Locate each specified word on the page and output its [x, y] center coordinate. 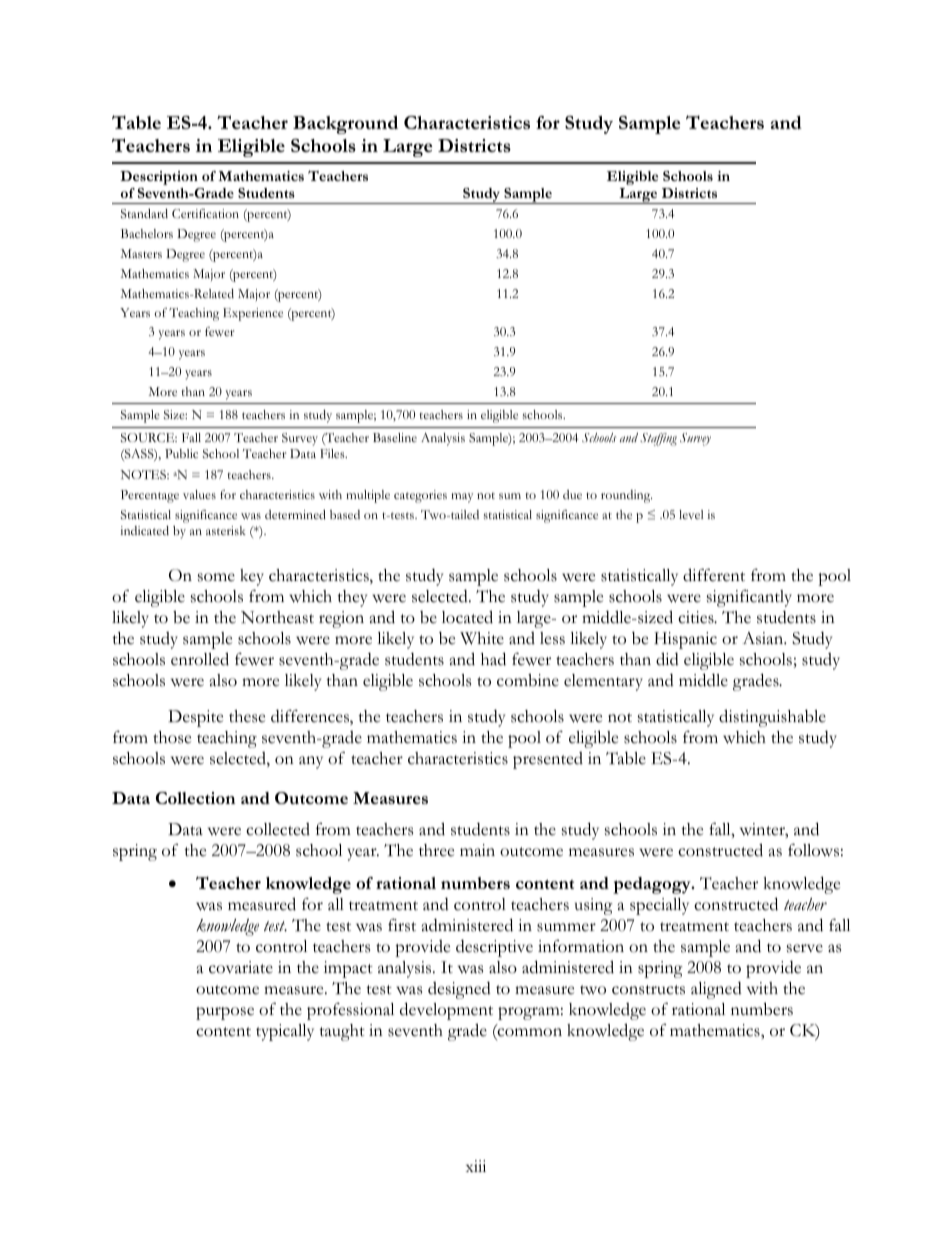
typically [285, 1032]
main [477, 850]
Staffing [658, 439]
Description [159, 178]
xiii [476, 1166]
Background [345, 125]
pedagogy [653, 885]
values [199, 494]
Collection [195, 798]
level [691, 514]
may [462, 498]
